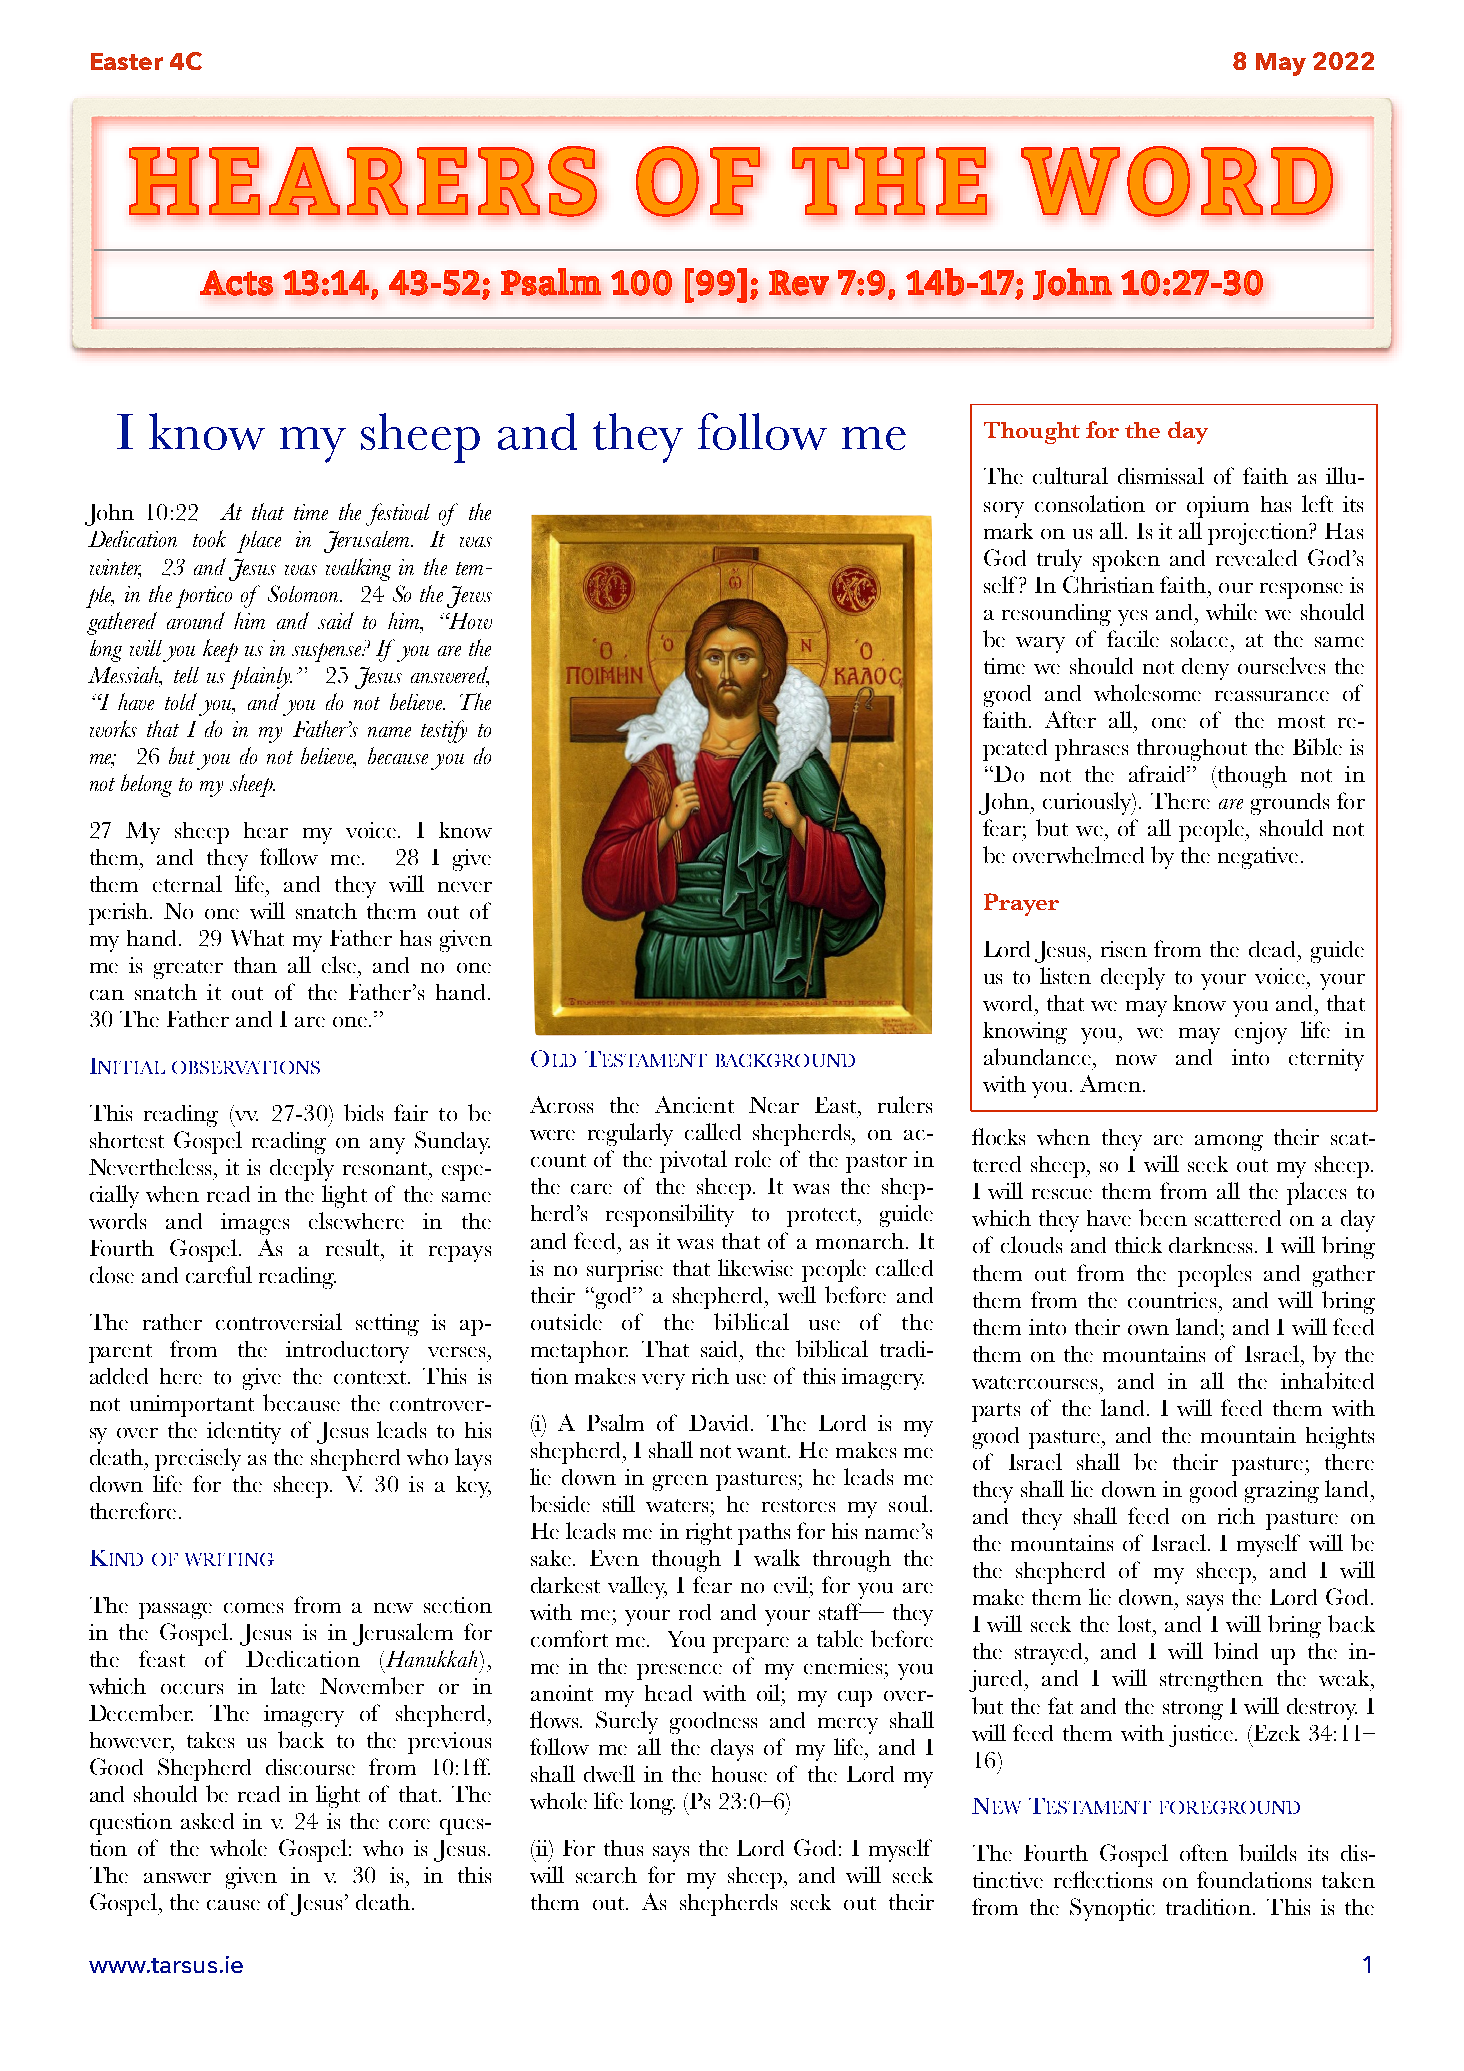 This screenshot has height=2071, width=1464. Describe the element at coordinates (663, 1382) in the screenshot. I see `very` at that location.
